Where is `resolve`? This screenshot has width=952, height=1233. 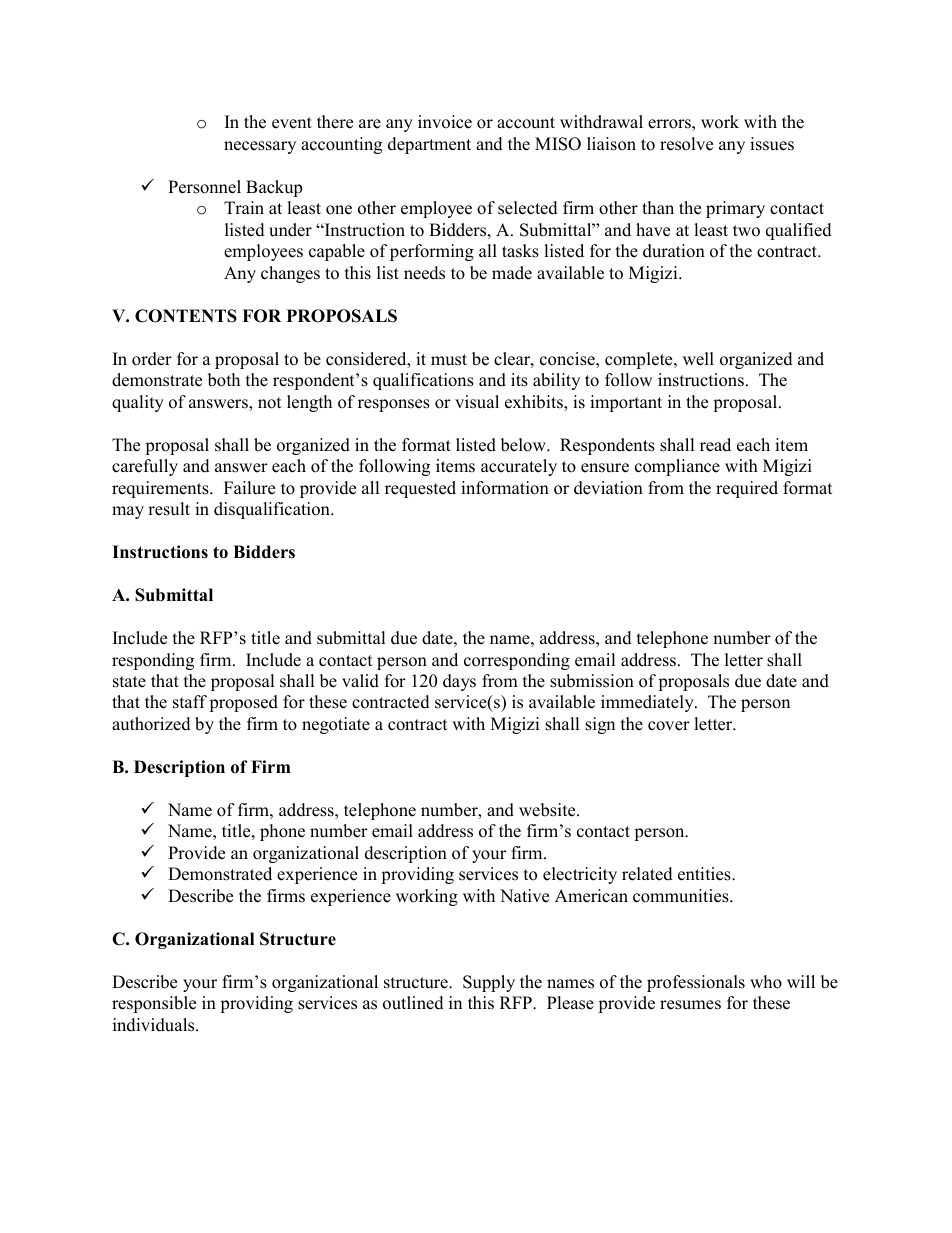 resolve is located at coordinates (686, 144).
